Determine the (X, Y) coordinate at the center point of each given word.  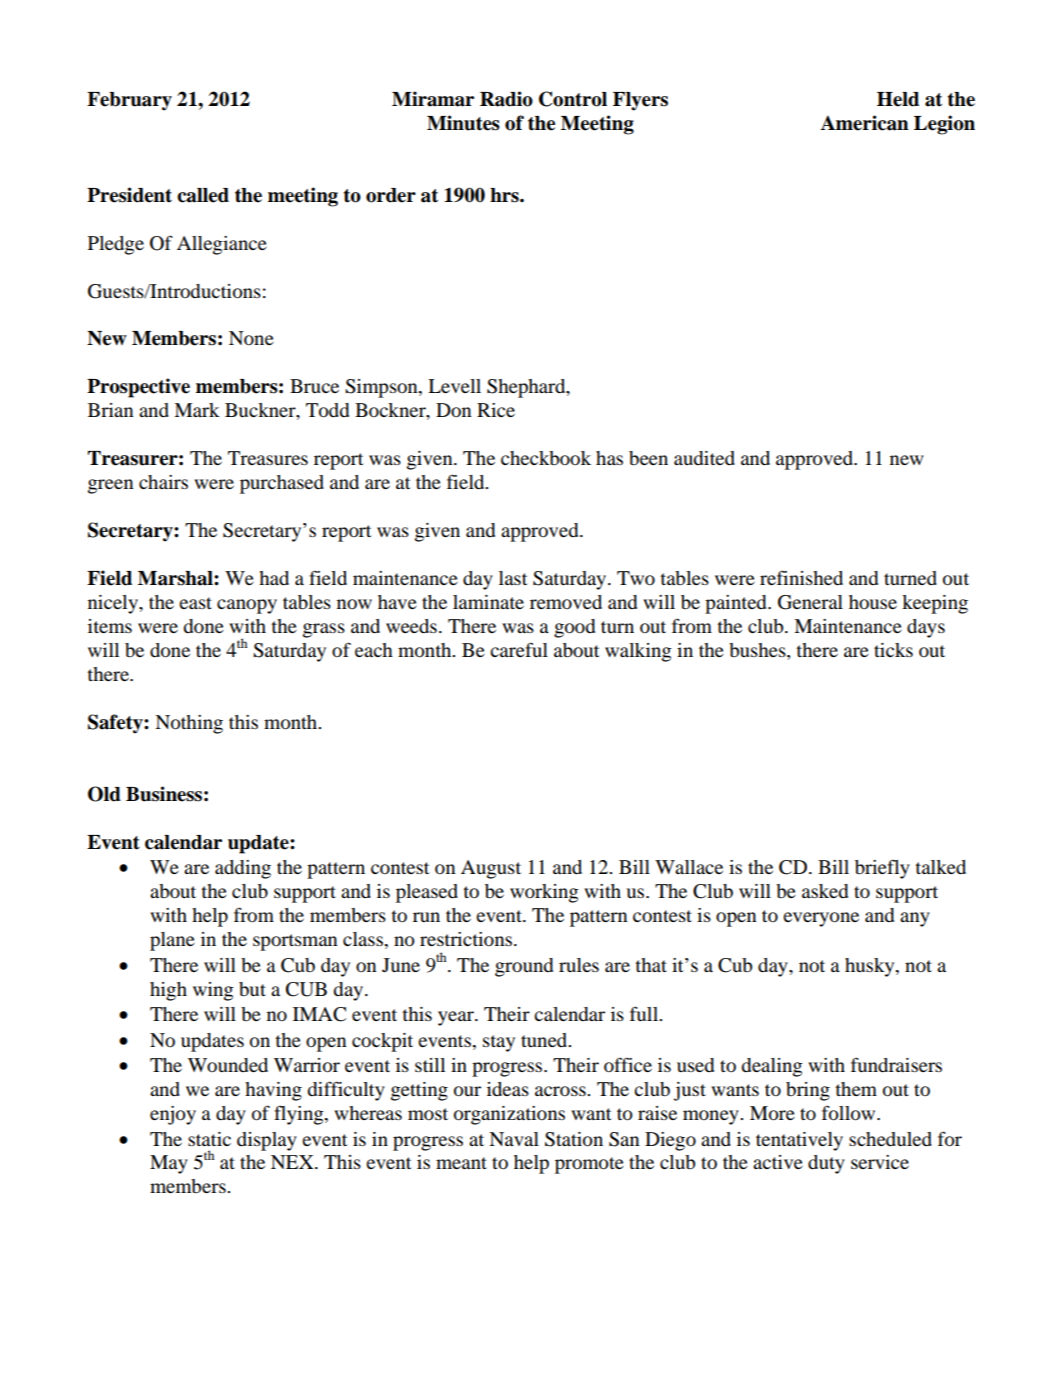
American (865, 123)
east (195, 603)
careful (519, 649)
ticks (893, 650)
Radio (506, 99)
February (129, 101)
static (209, 1139)
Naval (514, 1139)
